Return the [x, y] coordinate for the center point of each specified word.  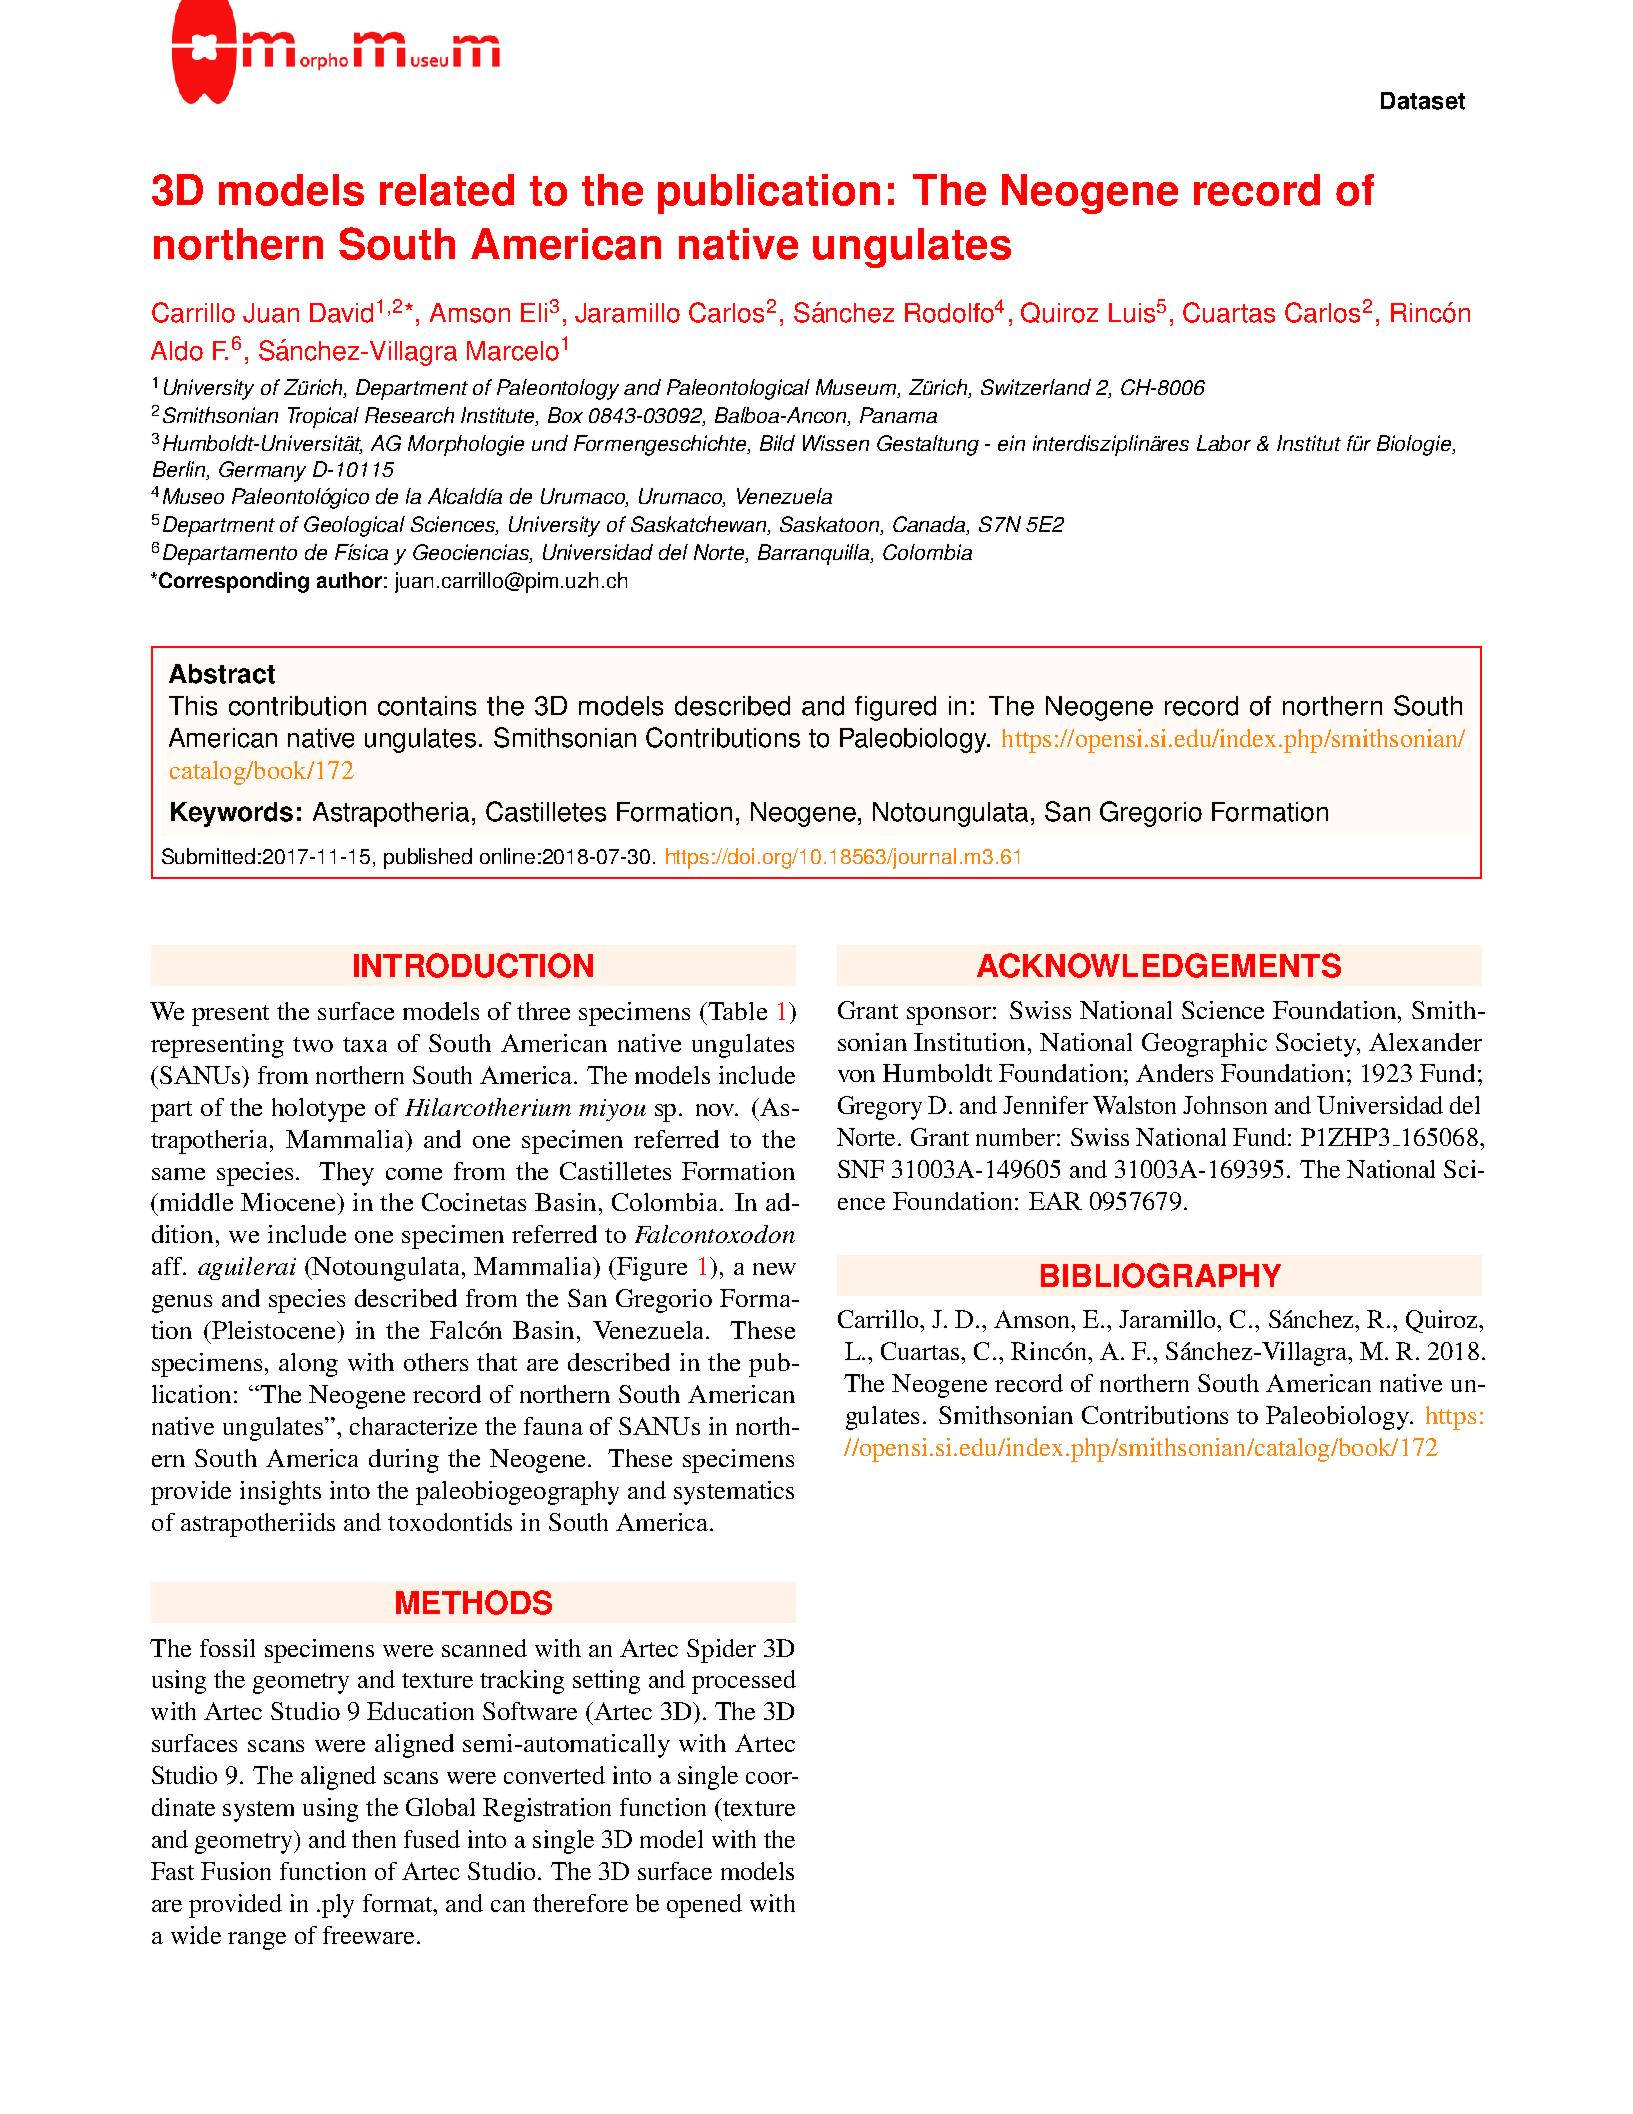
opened [704, 1906]
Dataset [1423, 101]
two [313, 1044]
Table [736, 1011]
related [447, 190]
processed [744, 1682]
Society [1317, 1045]
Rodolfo [949, 313]
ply [338, 1906]
